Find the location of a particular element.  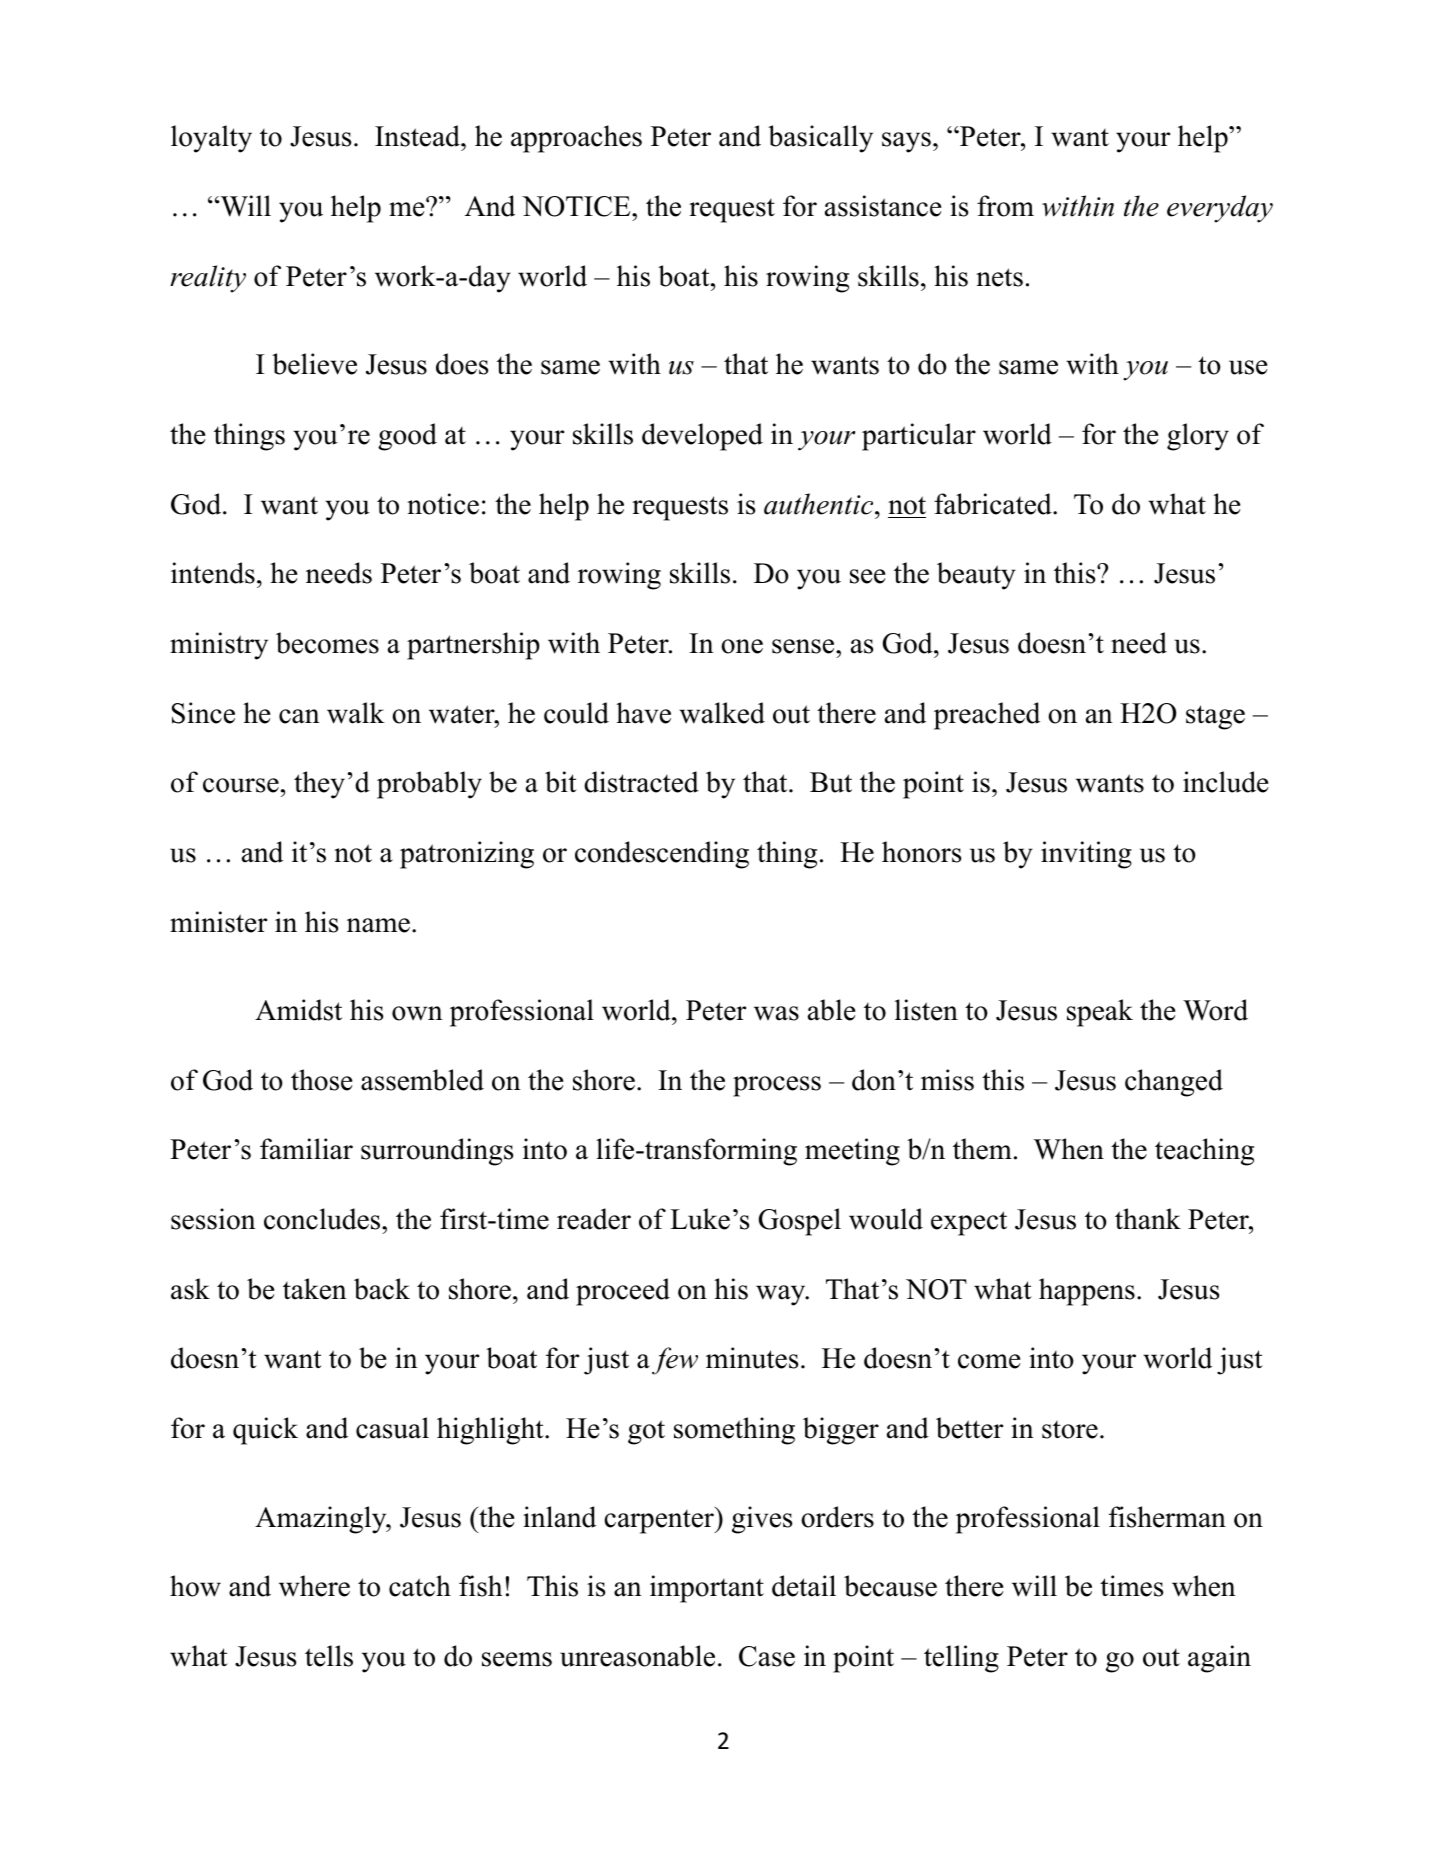

where is located at coordinates (314, 1586).
